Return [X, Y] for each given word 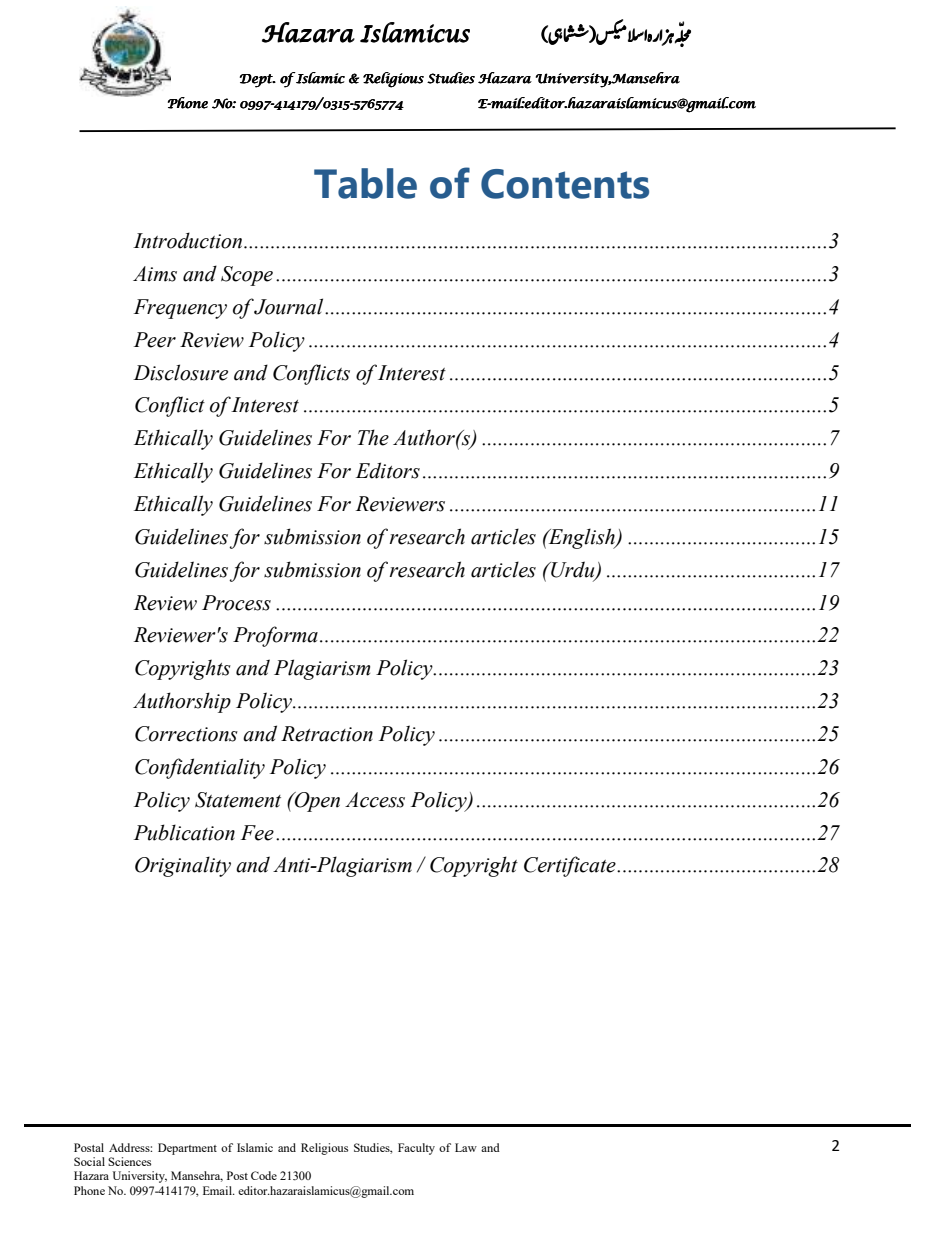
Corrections [186, 734]
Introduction [189, 240]
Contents [565, 184]
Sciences [129, 1161]
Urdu [573, 570]
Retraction [327, 734]
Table [365, 183]
